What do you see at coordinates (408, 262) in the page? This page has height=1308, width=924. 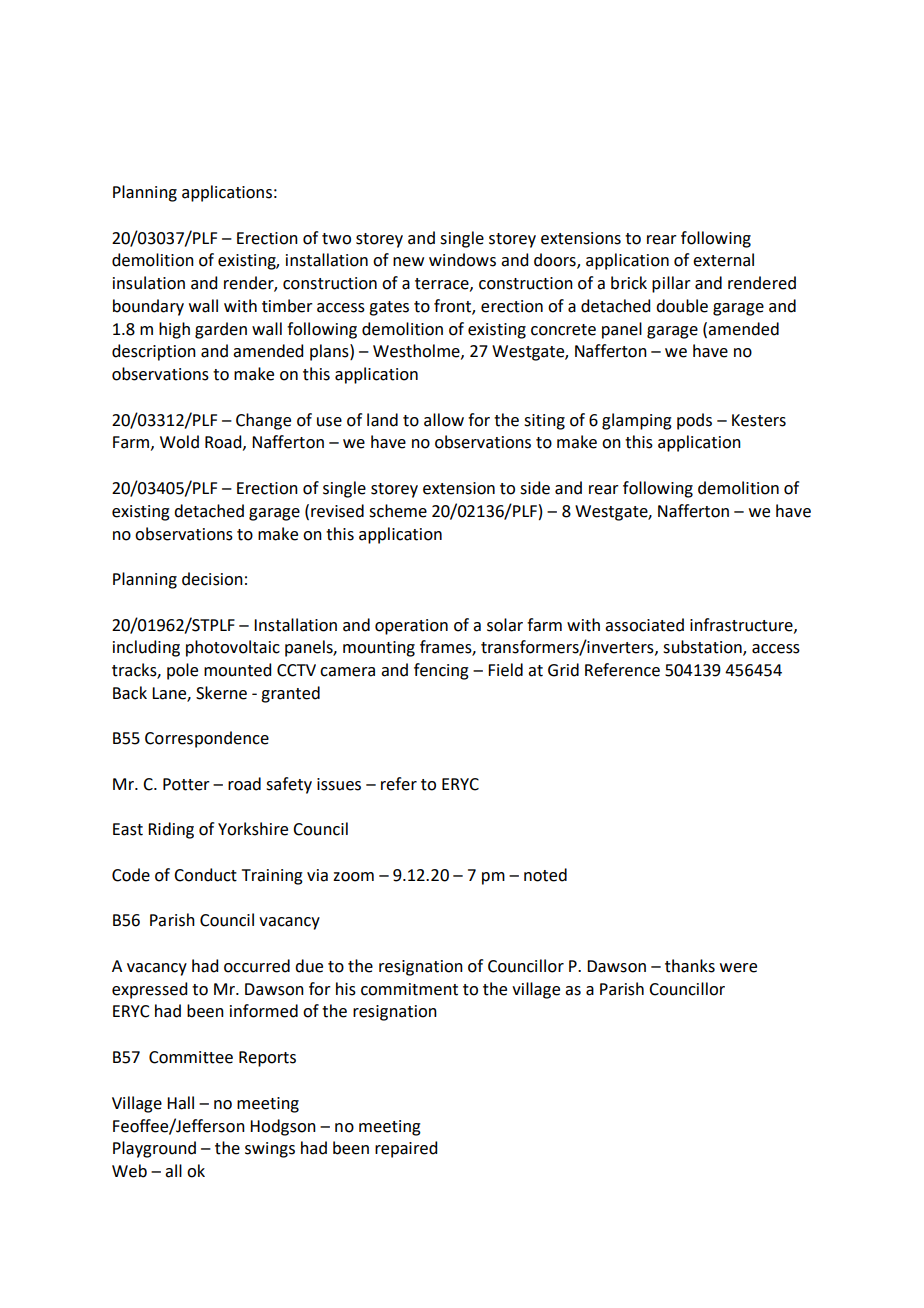 I see `new` at bounding box center [408, 262].
